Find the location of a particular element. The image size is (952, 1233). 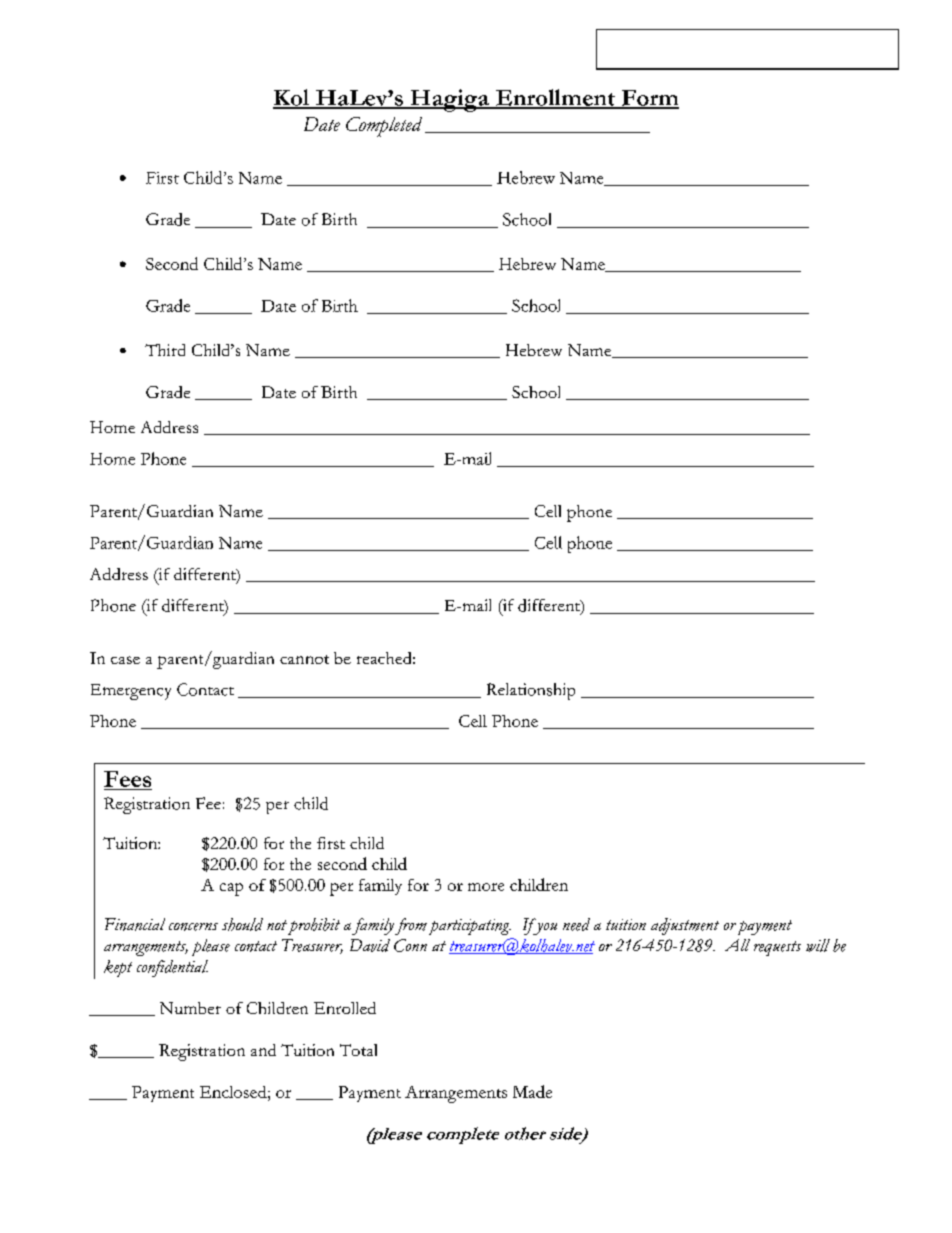

Enrollment is located at coordinates (555, 98).
